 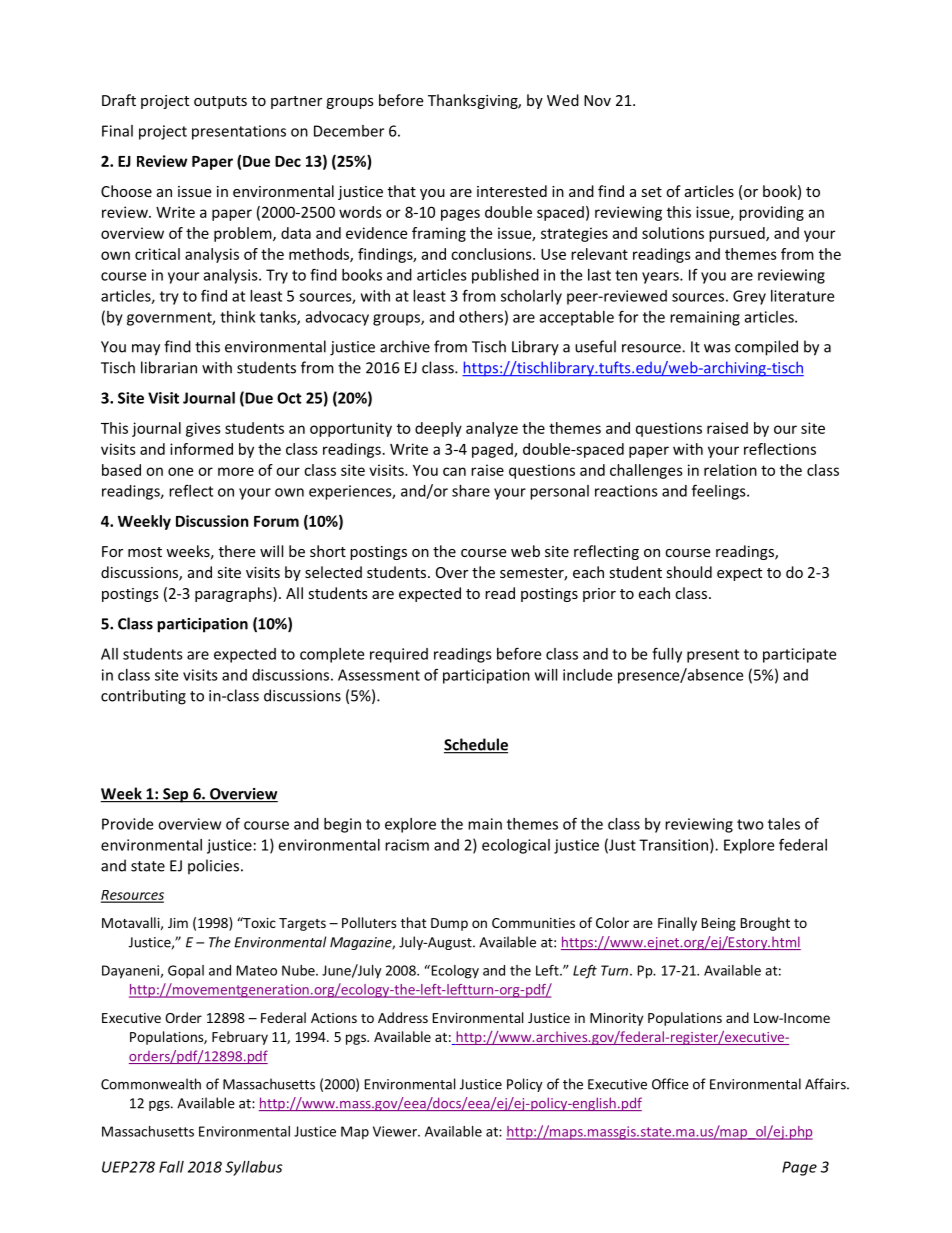 I want to click on paragraphs, so click(x=234, y=594).
